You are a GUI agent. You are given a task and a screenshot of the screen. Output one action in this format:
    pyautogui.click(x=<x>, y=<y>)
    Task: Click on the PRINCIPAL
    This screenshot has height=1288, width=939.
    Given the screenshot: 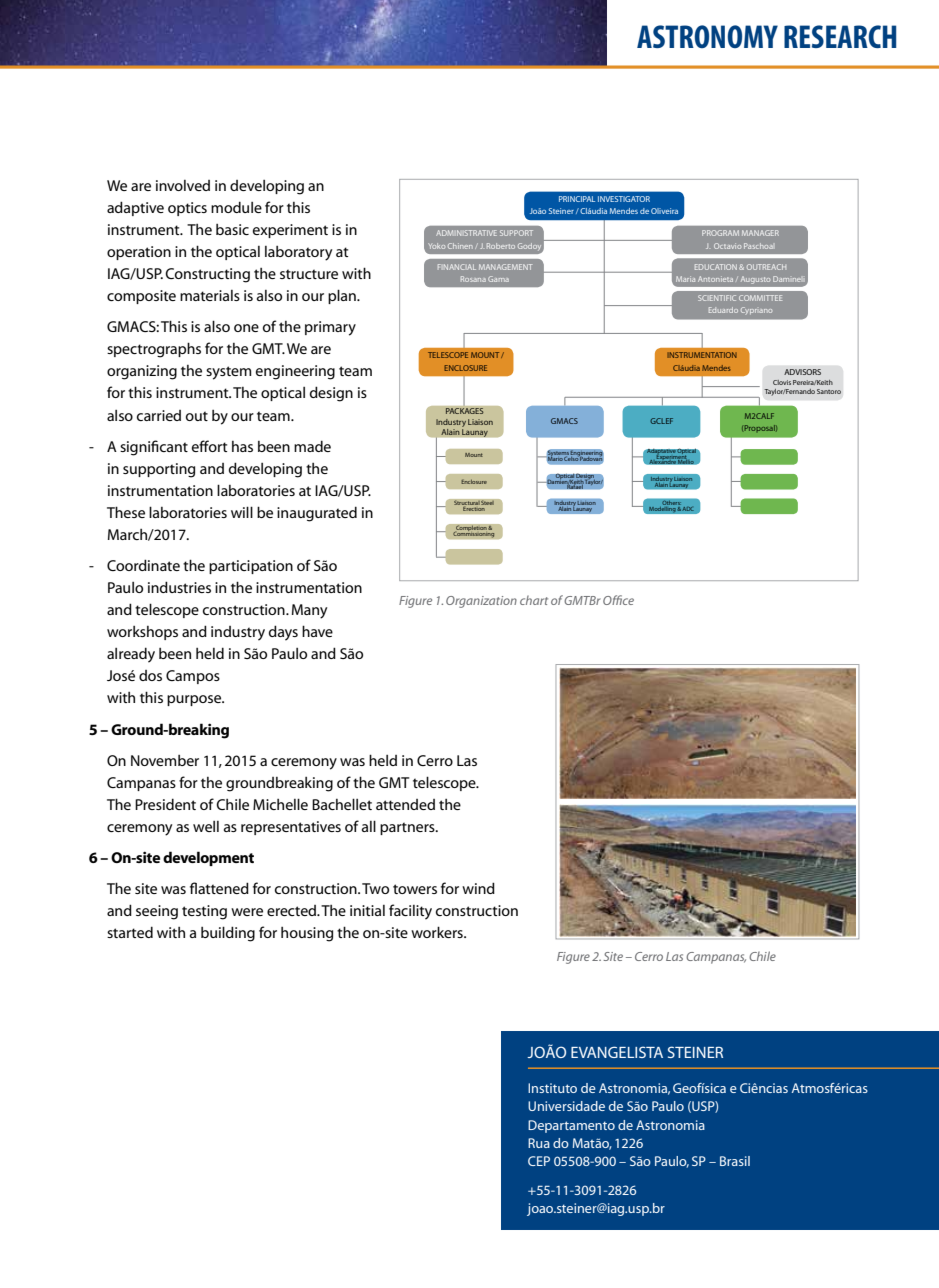 What is the action you would take?
    pyautogui.click(x=577, y=199)
